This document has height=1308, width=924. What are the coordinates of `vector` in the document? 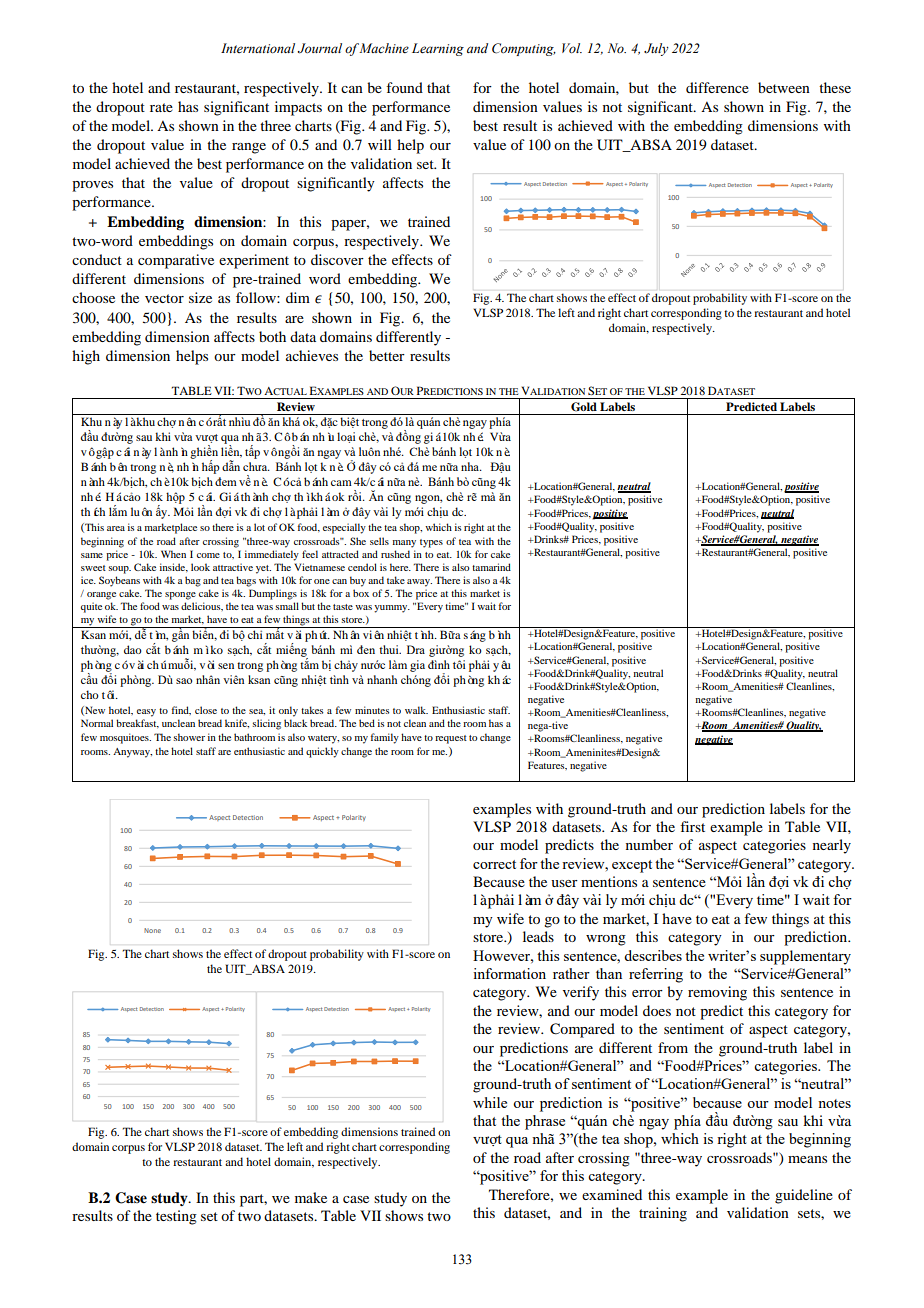 It's located at (164, 298).
